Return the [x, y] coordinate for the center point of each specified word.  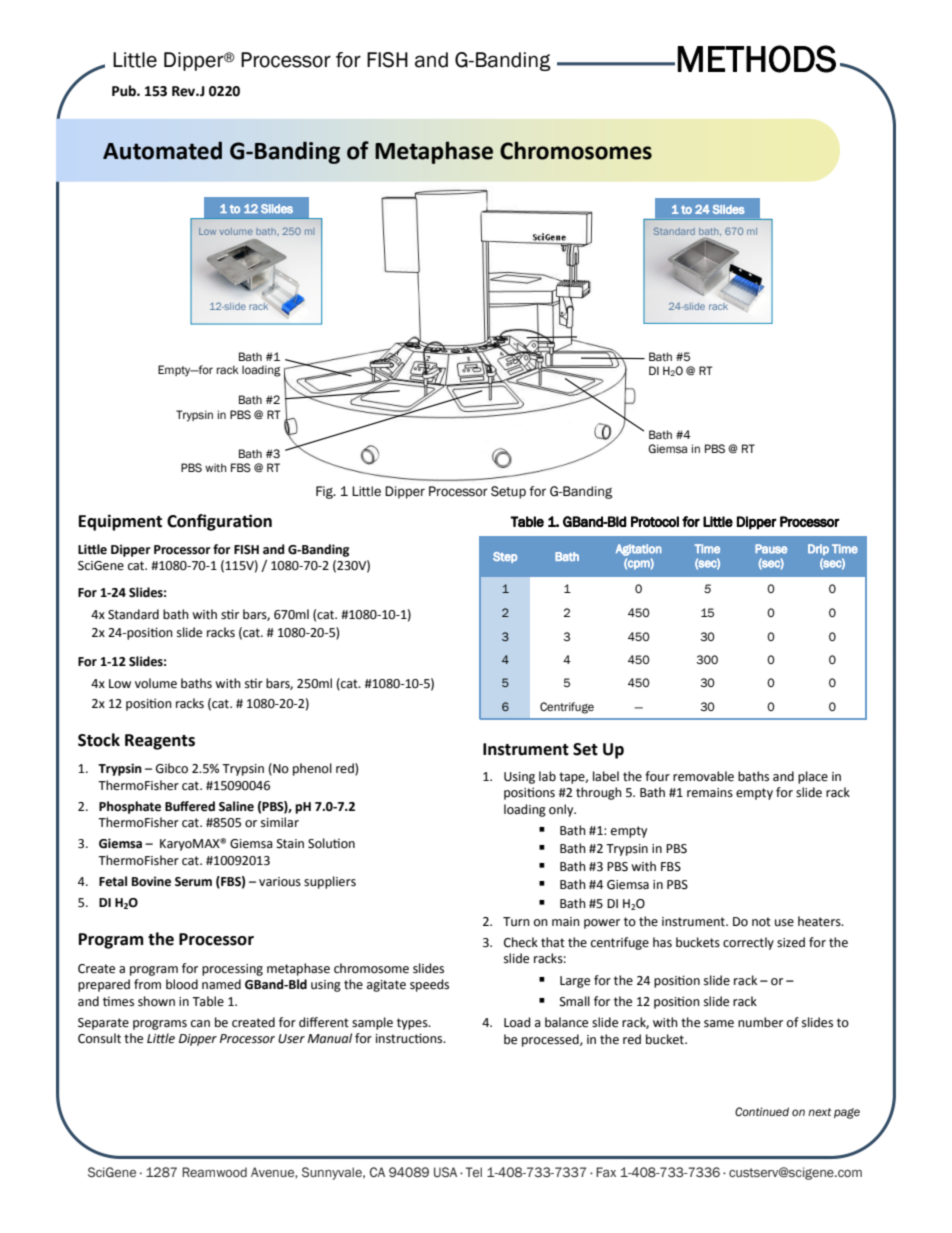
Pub [125, 91]
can [200, 1024]
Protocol [655, 521]
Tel [474, 1172]
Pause [771, 549]
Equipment [120, 522]
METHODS [756, 59]
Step [505, 557]
